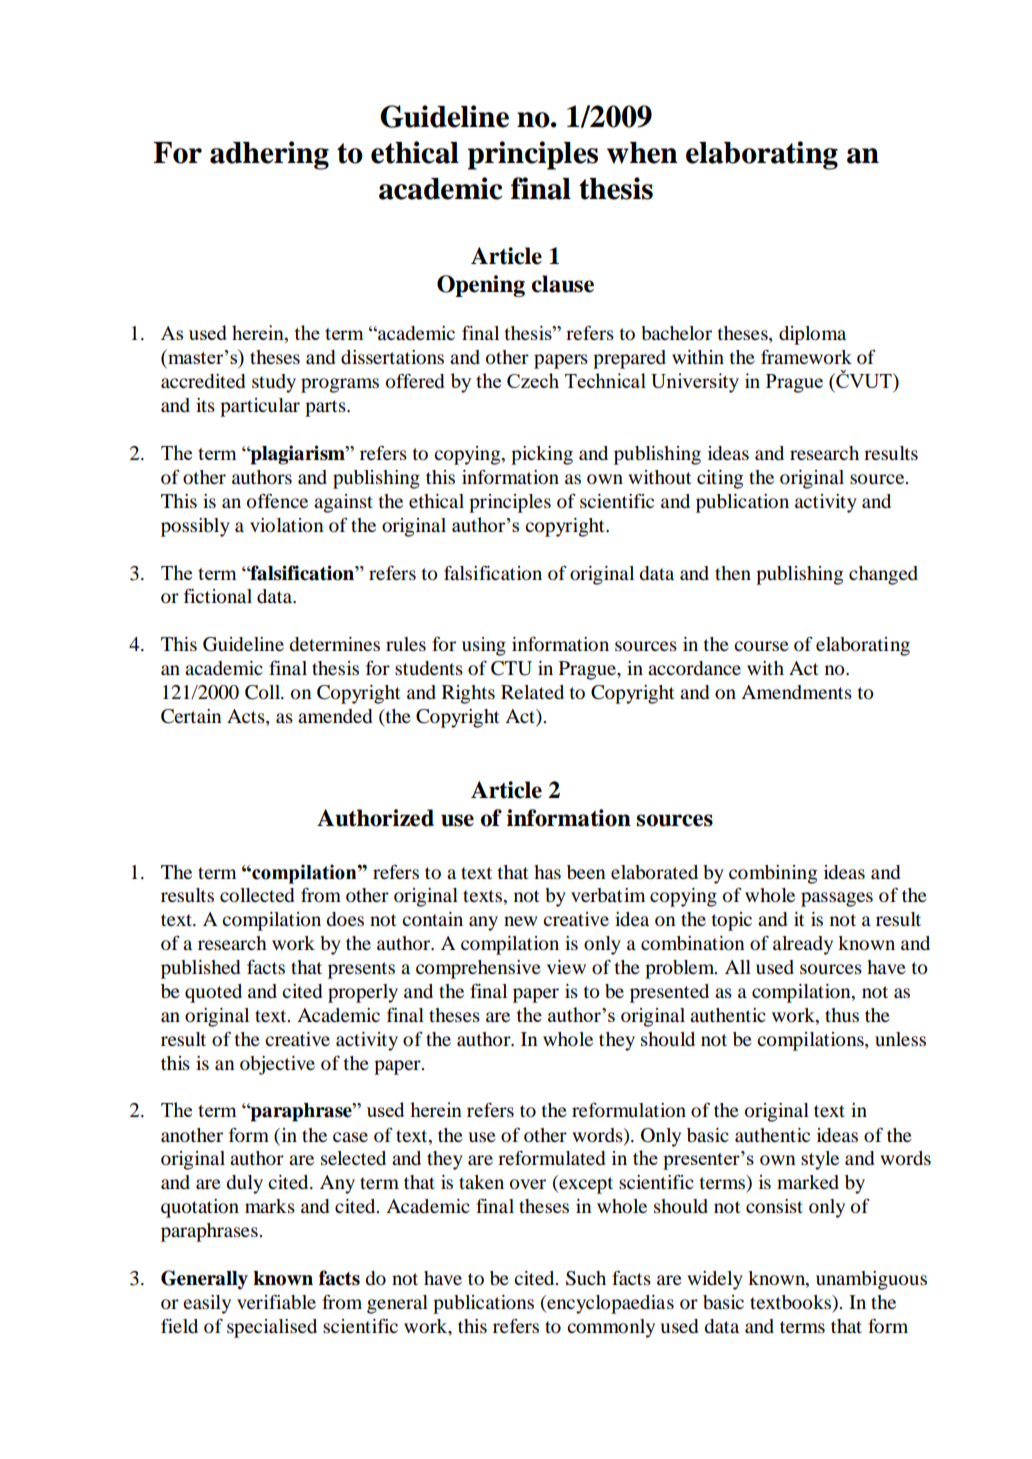 This screenshot has width=1032, height=1459. Describe the element at coordinates (586, 1278) in the screenshot. I see `Such` at that location.
